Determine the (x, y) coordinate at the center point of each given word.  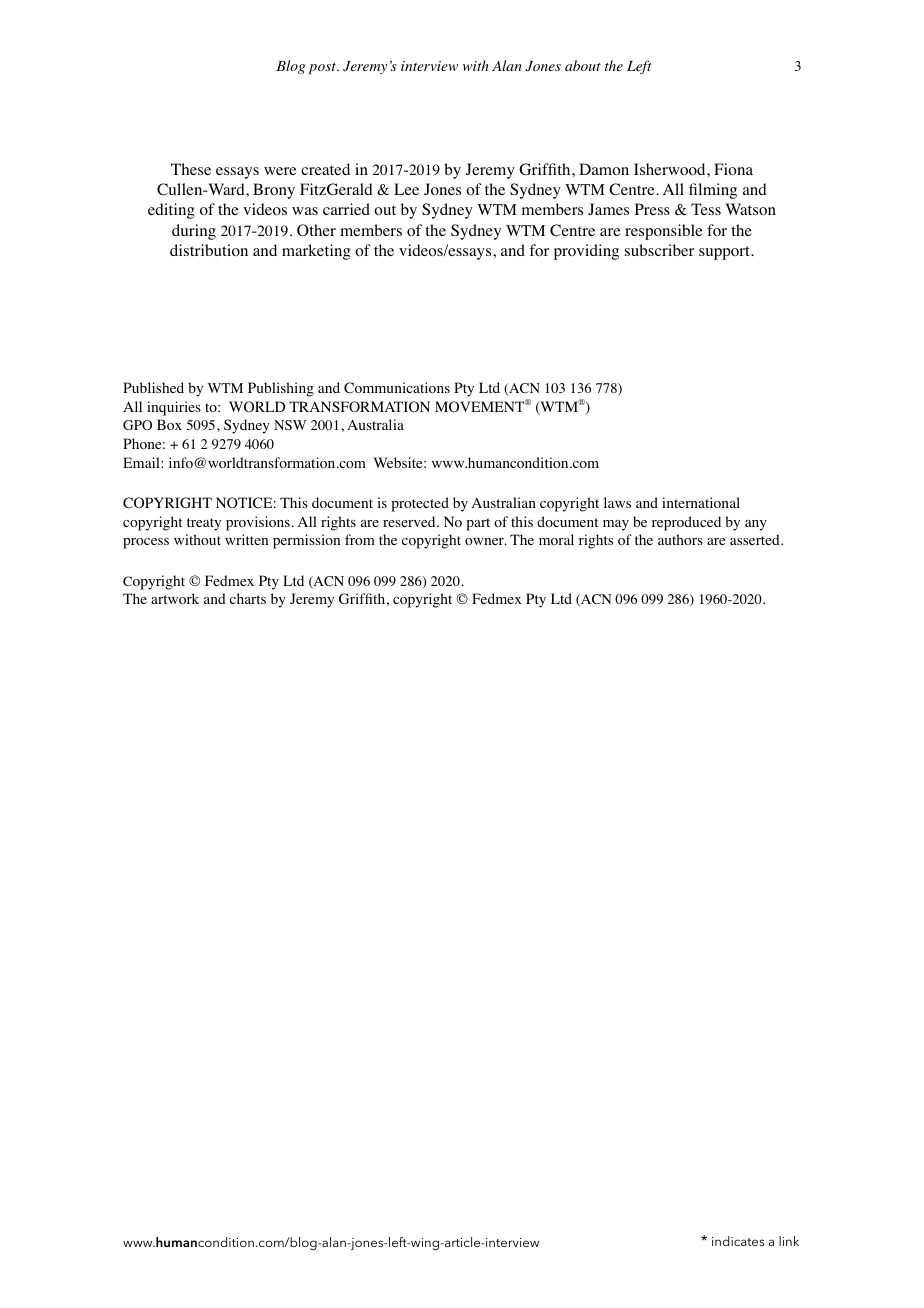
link (789, 1241)
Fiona (733, 169)
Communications (397, 388)
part (478, 524)
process (146, 543)
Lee (406, 189)
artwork (175, 599)
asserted (756, 539)
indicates (738, 1241)
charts (248, 598)
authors (680, 539)
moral (556, 540)
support (725, 253)
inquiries (174, 408)
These (191, 169)
